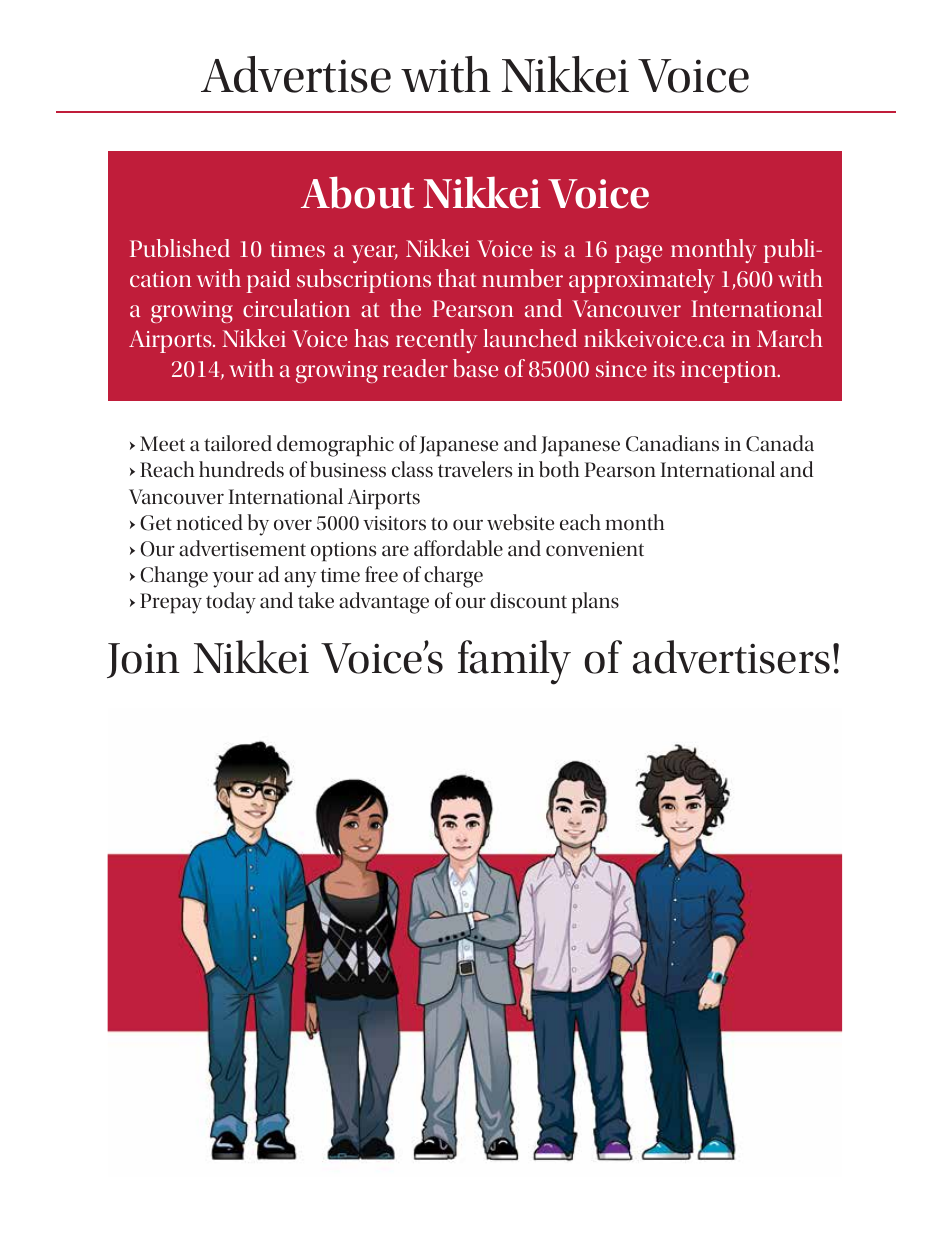  I want to click on plans, so click(595, 603).
